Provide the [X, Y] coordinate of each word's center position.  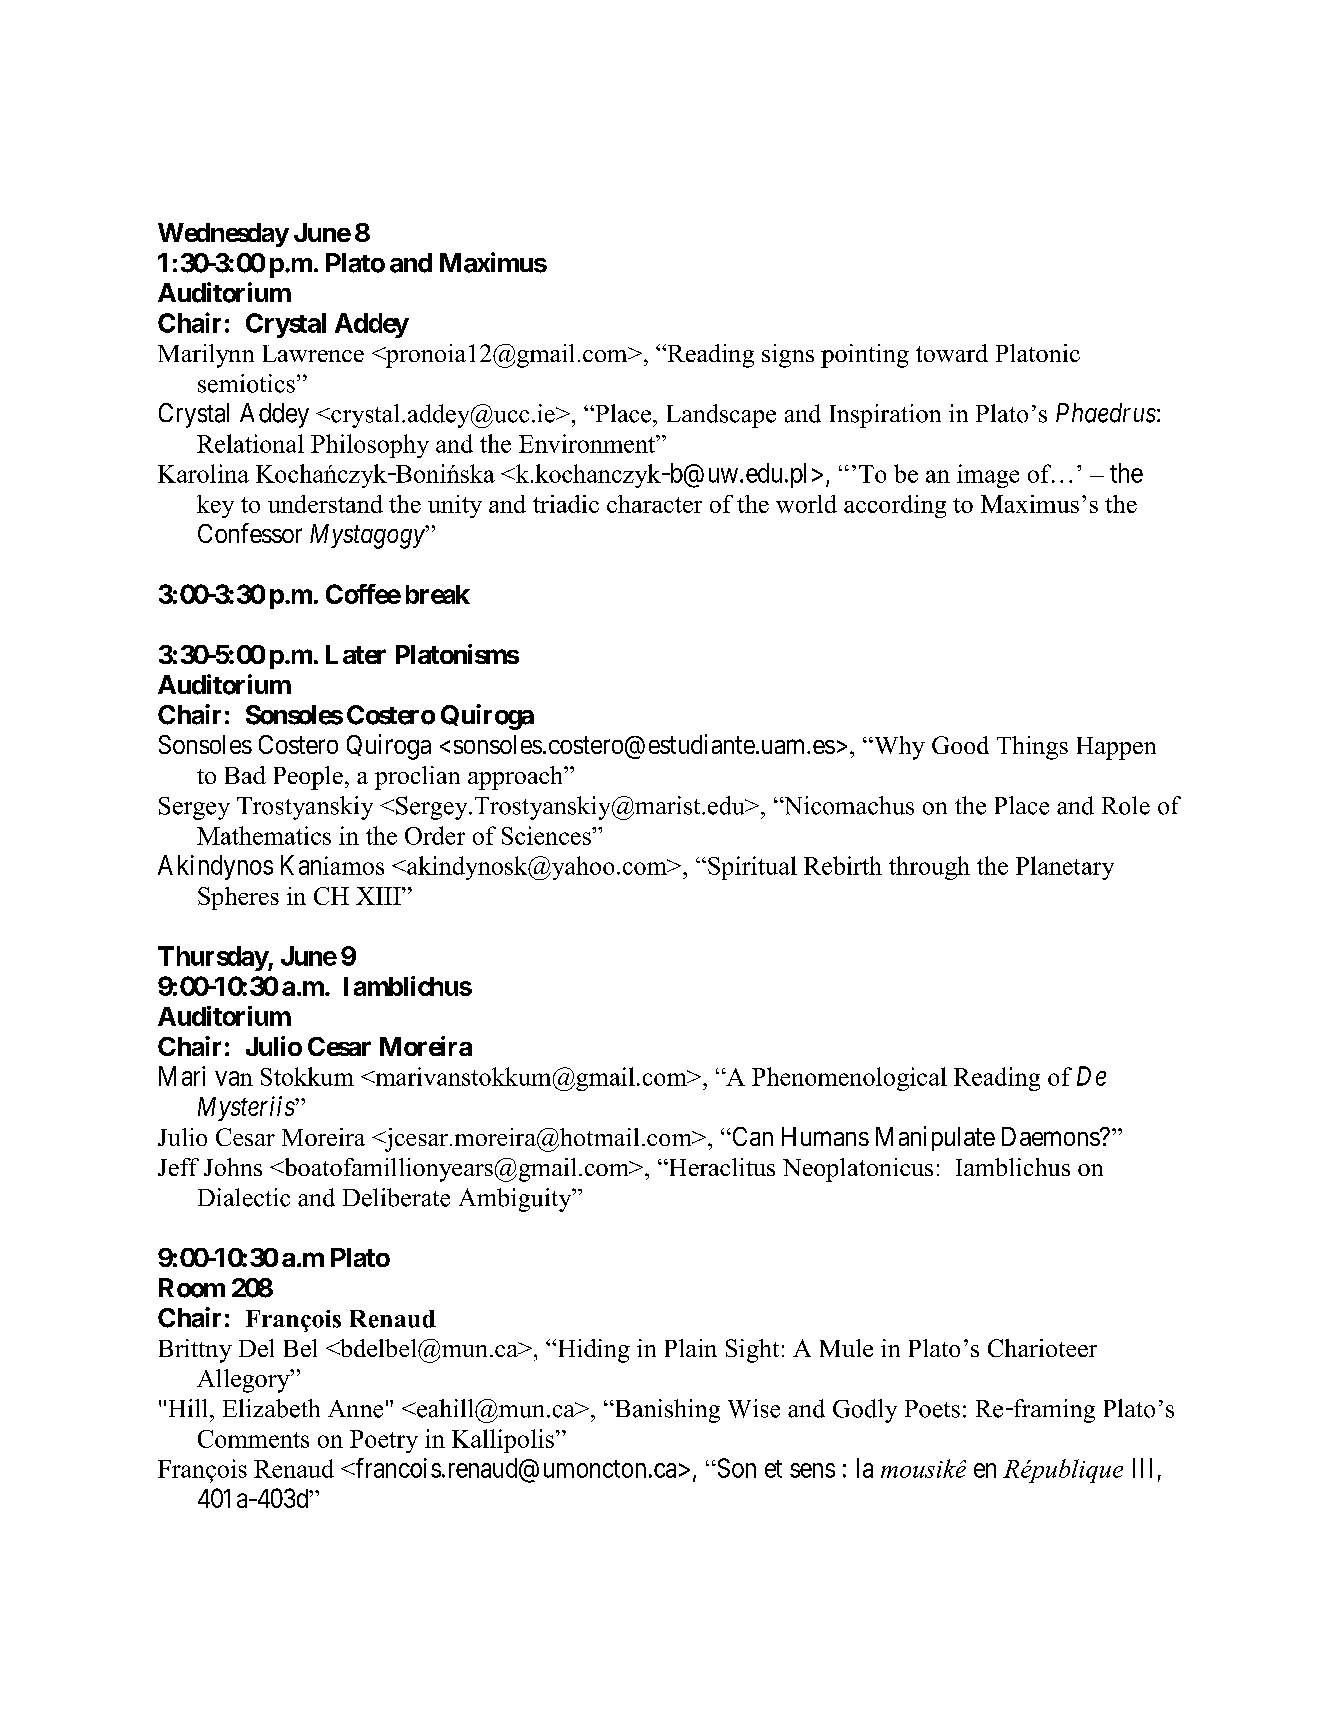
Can [751, 1136]
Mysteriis [247, 1108]
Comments [253, 1439]
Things [1032, 748]
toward [952, 353]
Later [356, 654]
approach [516, 778]
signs [788, 356]
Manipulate [935, 1138]
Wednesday [223, 235]
